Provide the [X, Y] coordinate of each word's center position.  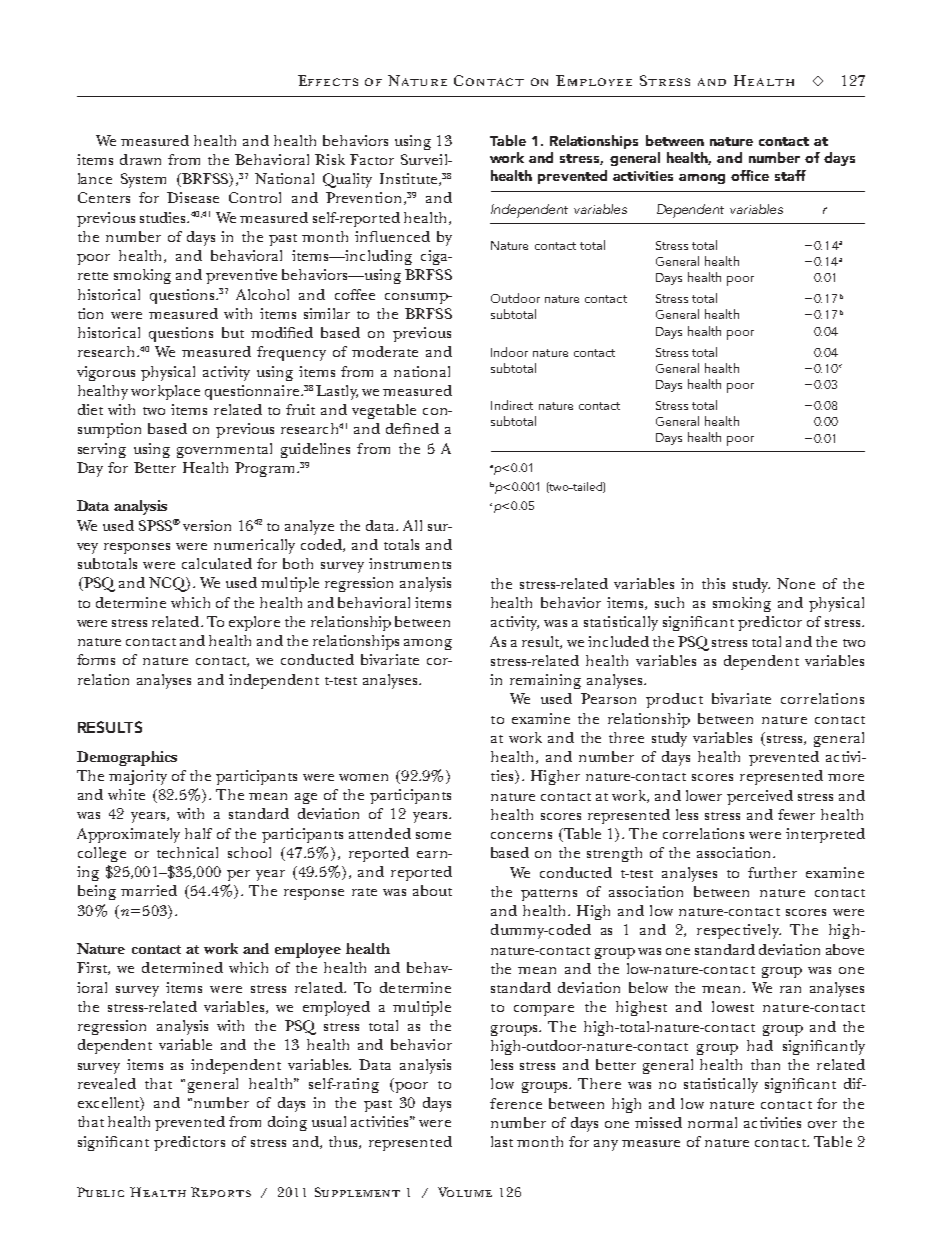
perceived [760, 797]
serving [102, 450]
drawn [140, 159]
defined [412, 428]
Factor [372, 159]
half [198, 833]
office [750, 175]
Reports [221, 1192]
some [433, 835]
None [796, 583]
